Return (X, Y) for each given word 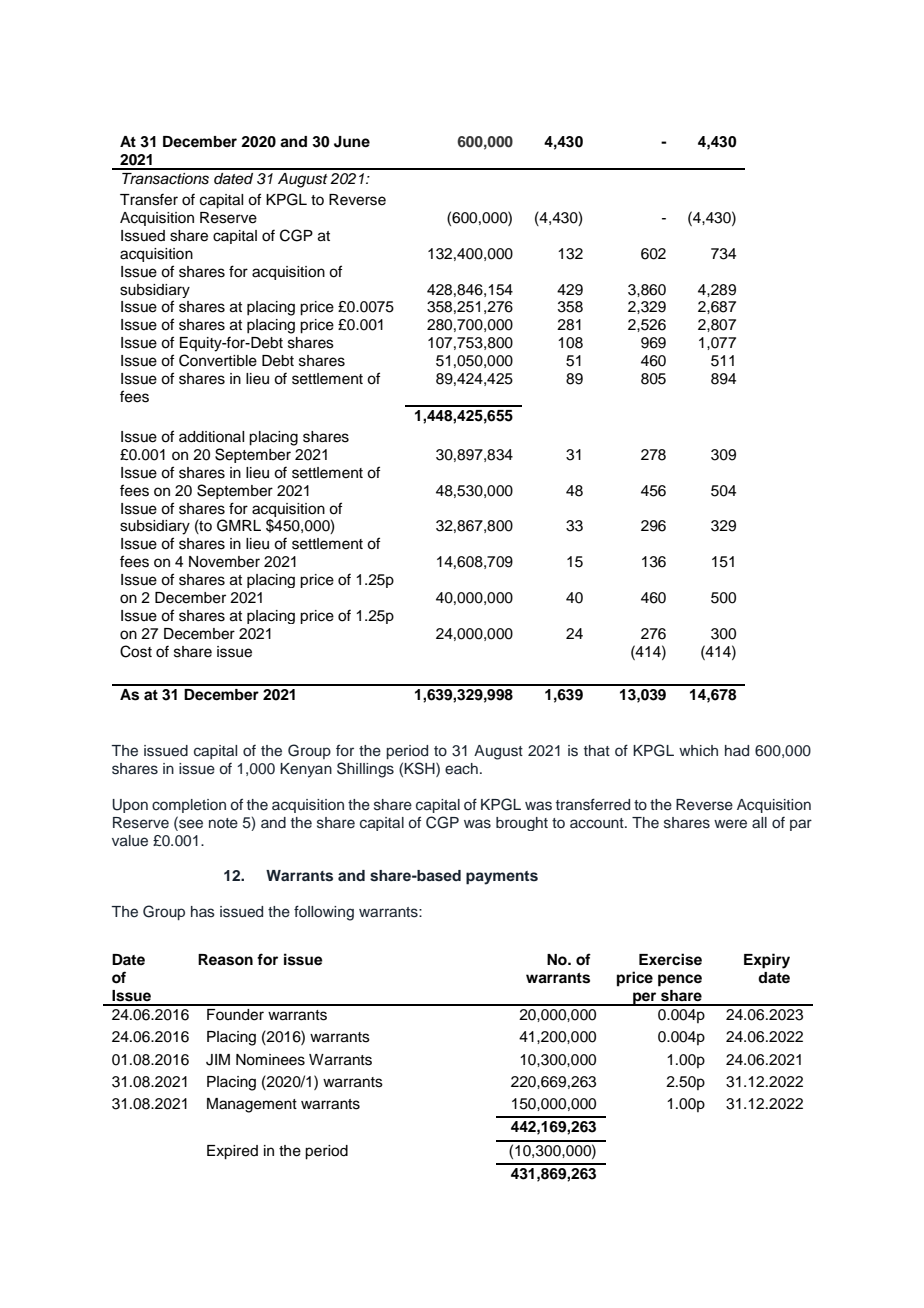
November (224, 562)
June (352, 142)
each (461, 769)
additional (211, 437)
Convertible (218, 360)
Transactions (165, 179)
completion (189, 806)
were (730, 824)
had (737, 751)
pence (680, 980)
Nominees (270, 1060)
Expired (232, 1152)
